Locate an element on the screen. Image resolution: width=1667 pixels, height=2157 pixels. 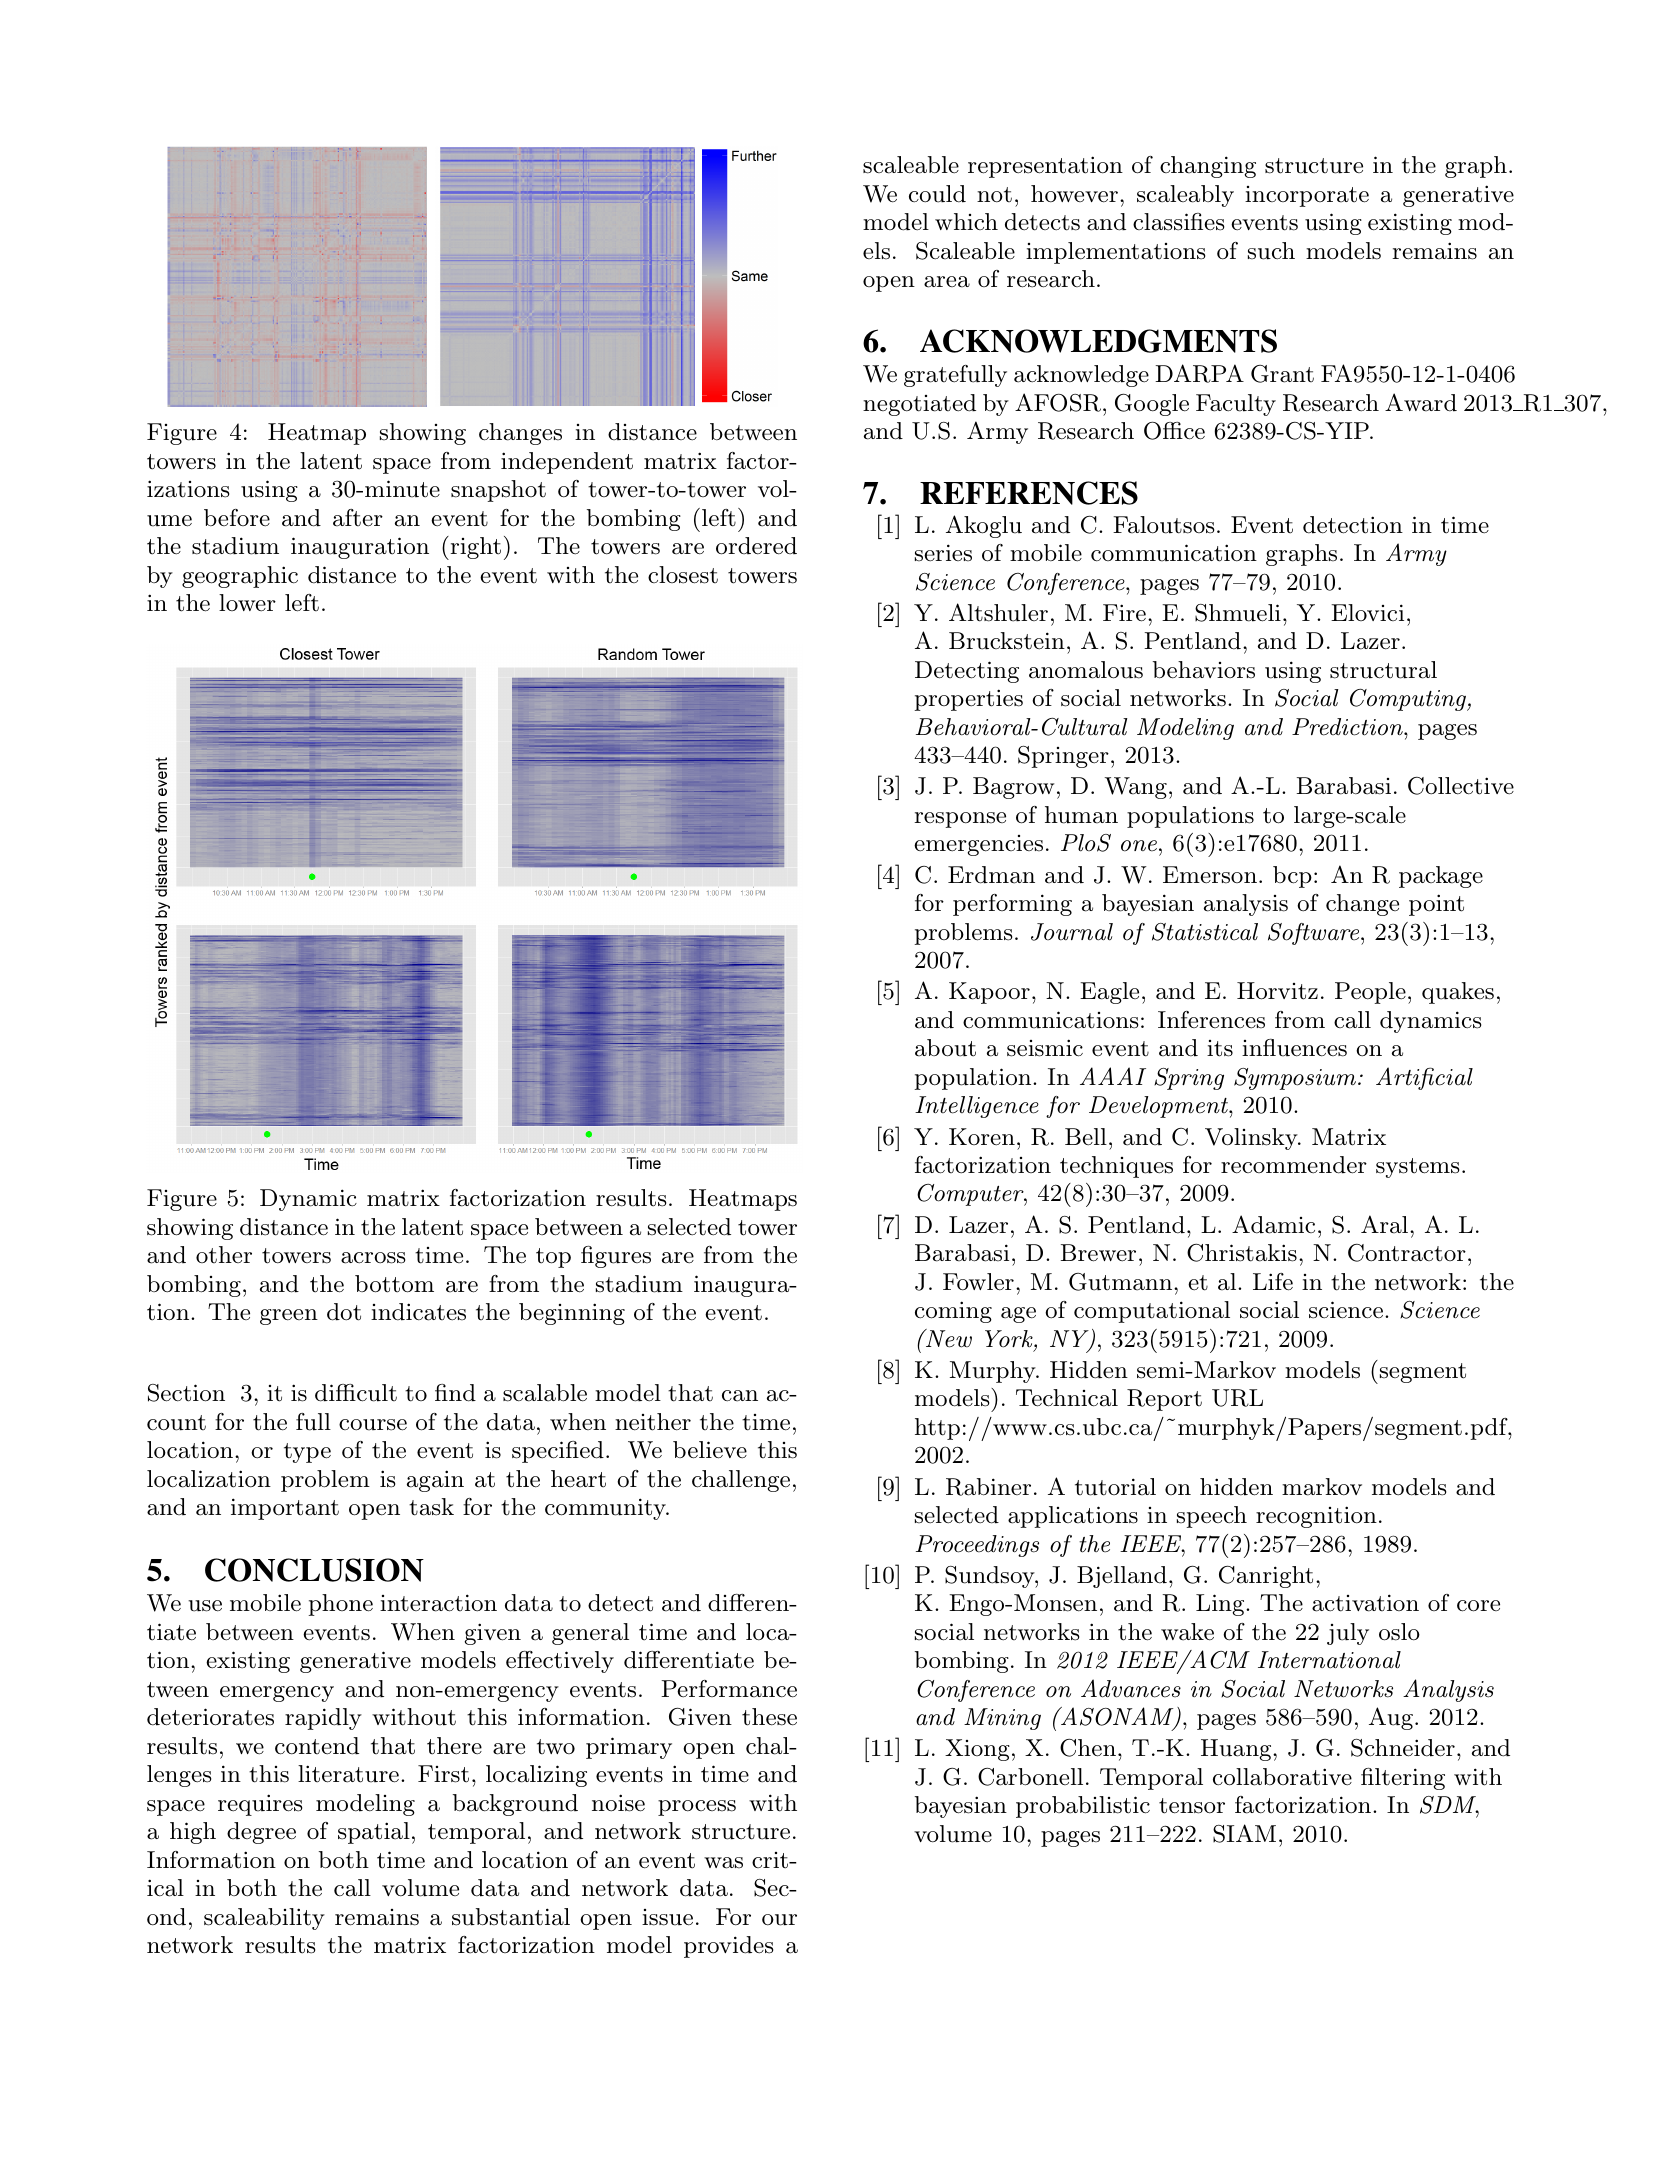
incorporate is located at coordinates (1307, 196).
